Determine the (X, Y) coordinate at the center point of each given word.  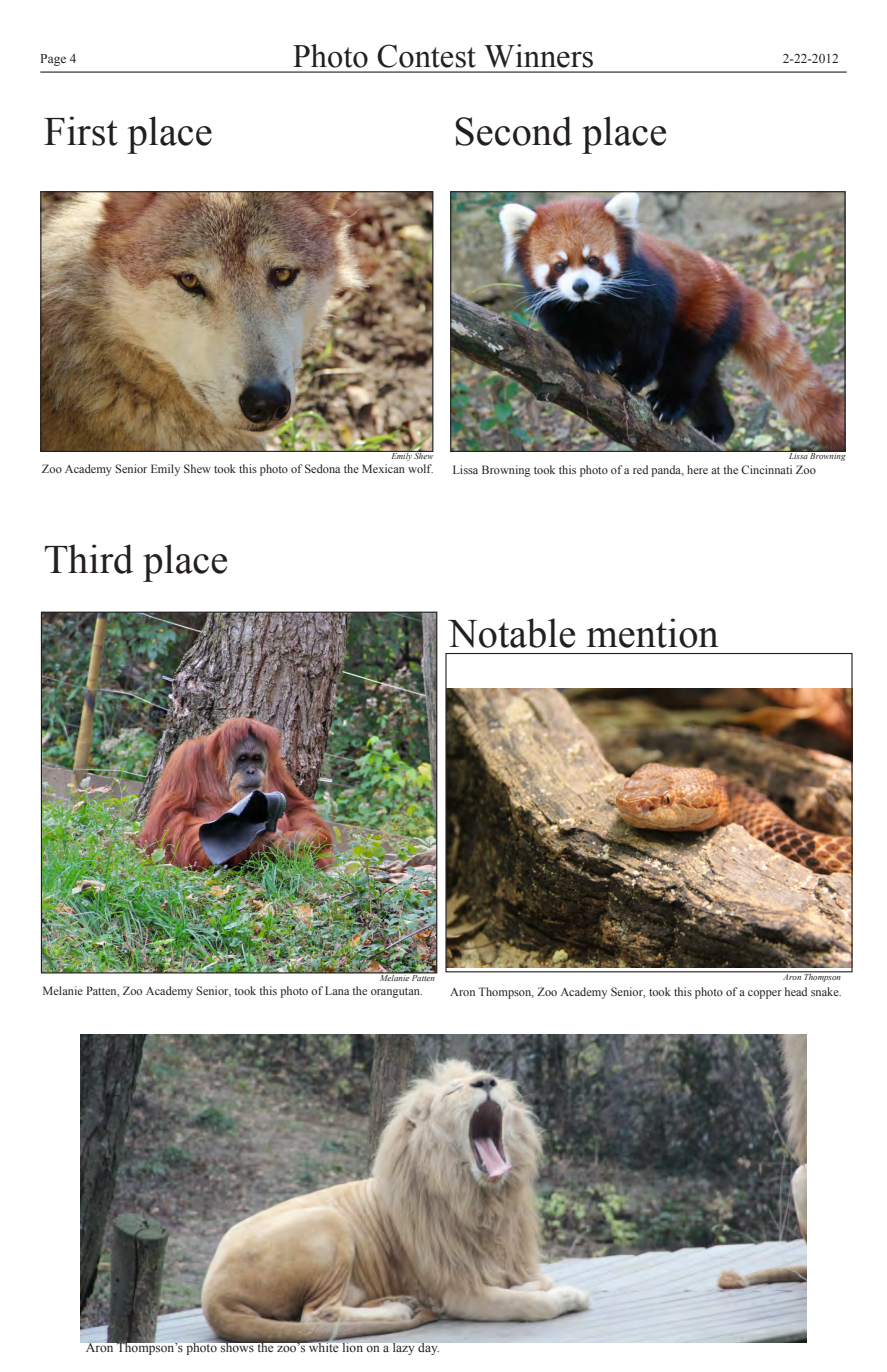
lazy (403, 1349)
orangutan (396, 993)
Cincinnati (766, 469)
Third (89, 559)
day (428, 1349)
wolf (420, 468)
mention (653, 633)
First (81, 131)
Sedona (322, 468)
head (796, 991)
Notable (511, 633)
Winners (538, 56)
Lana (337, 990)
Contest (426, 56)
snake (826, 991)
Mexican (383, 468)
